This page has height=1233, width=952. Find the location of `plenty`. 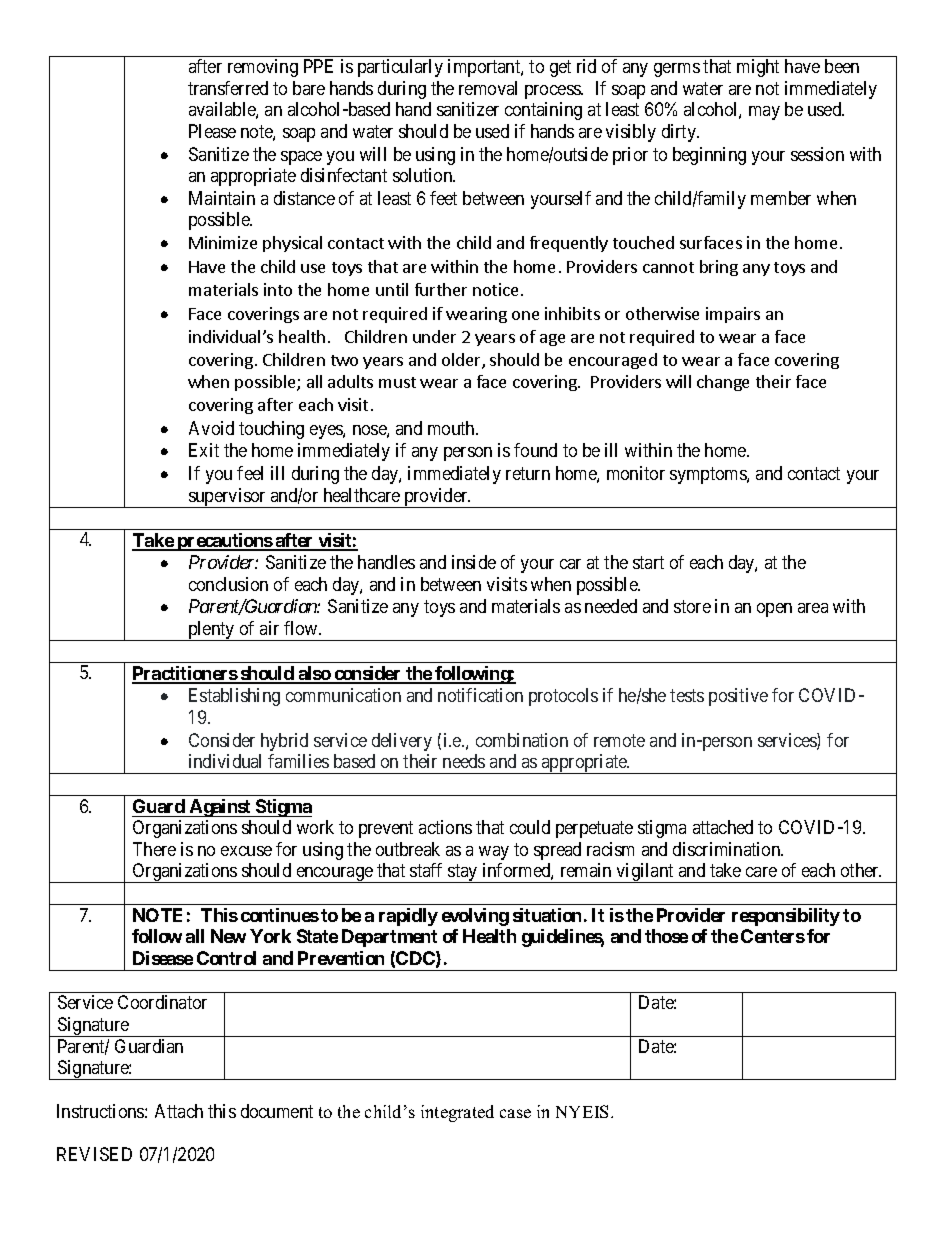

plenty is located at coordinates (211, 631).
